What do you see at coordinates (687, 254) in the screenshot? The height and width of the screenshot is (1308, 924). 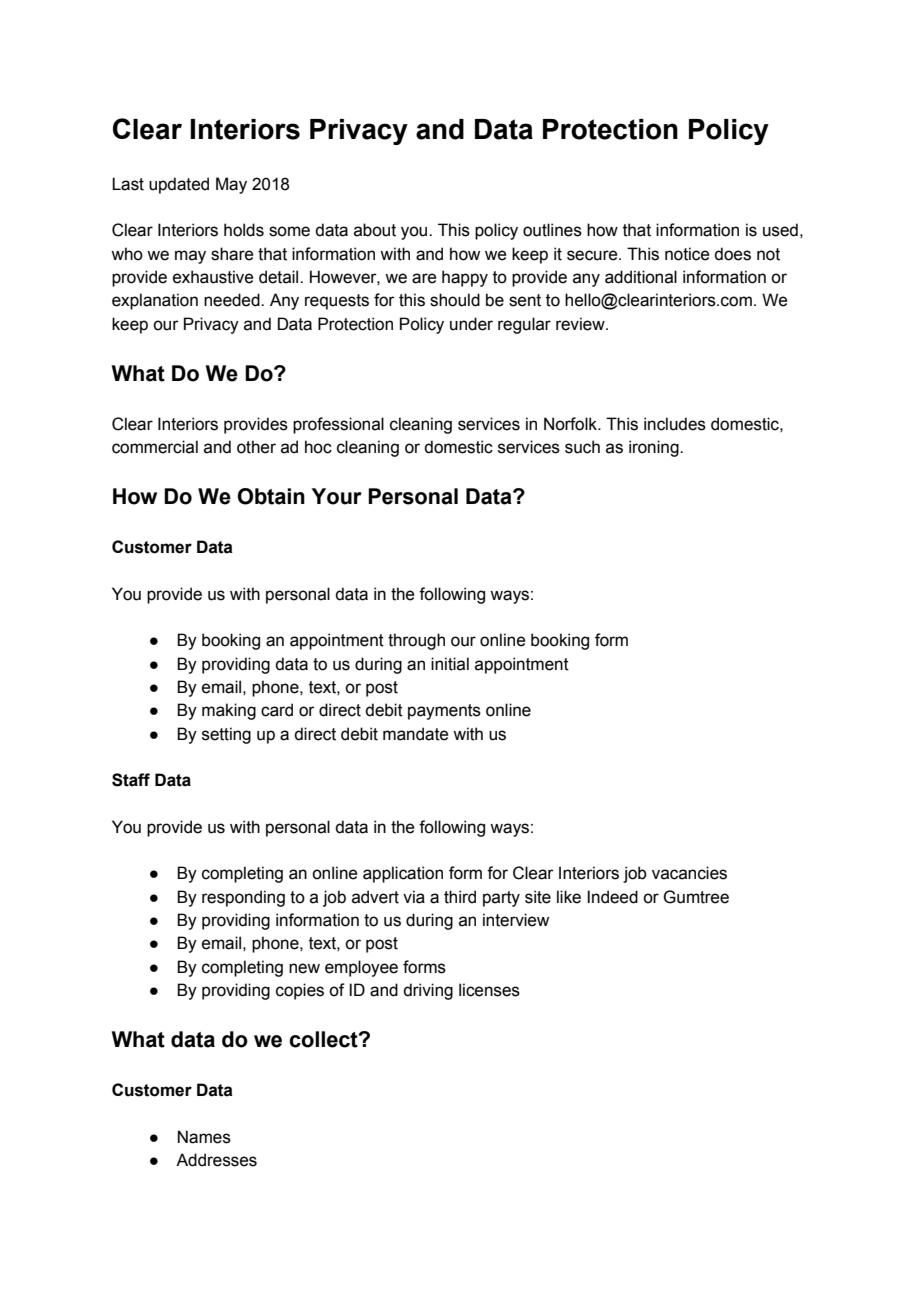 I see `notice` at bounding box center [687, 254].
